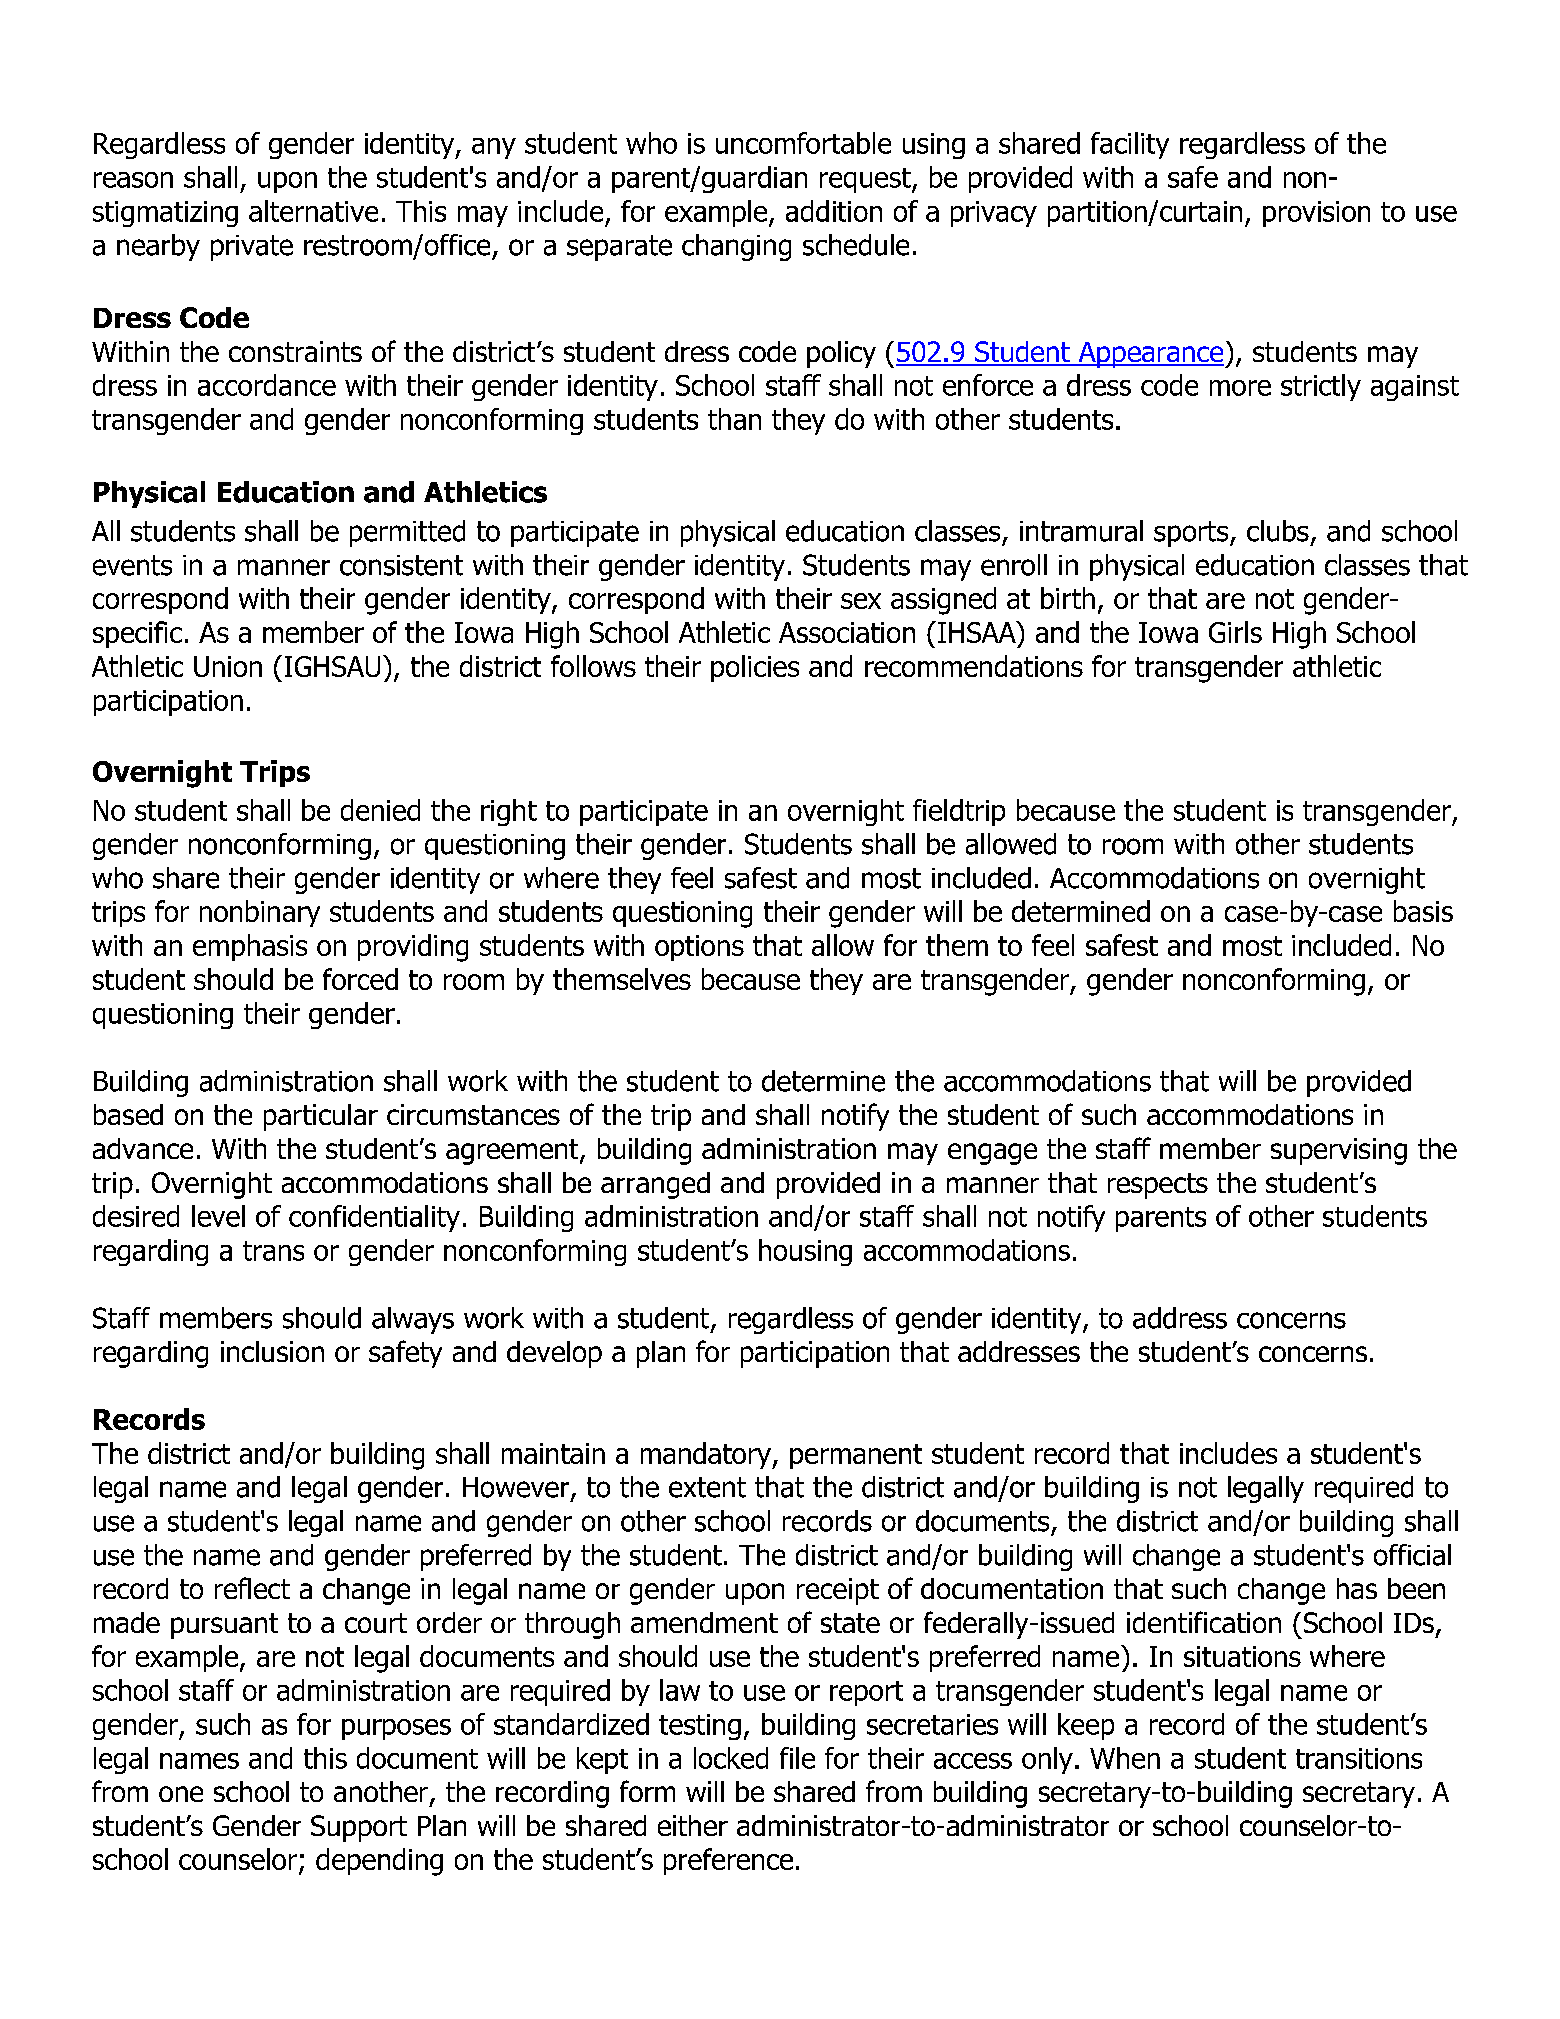 This page has width=1560, height=2019. I want to click on supervising, so click(1339, 1151).
